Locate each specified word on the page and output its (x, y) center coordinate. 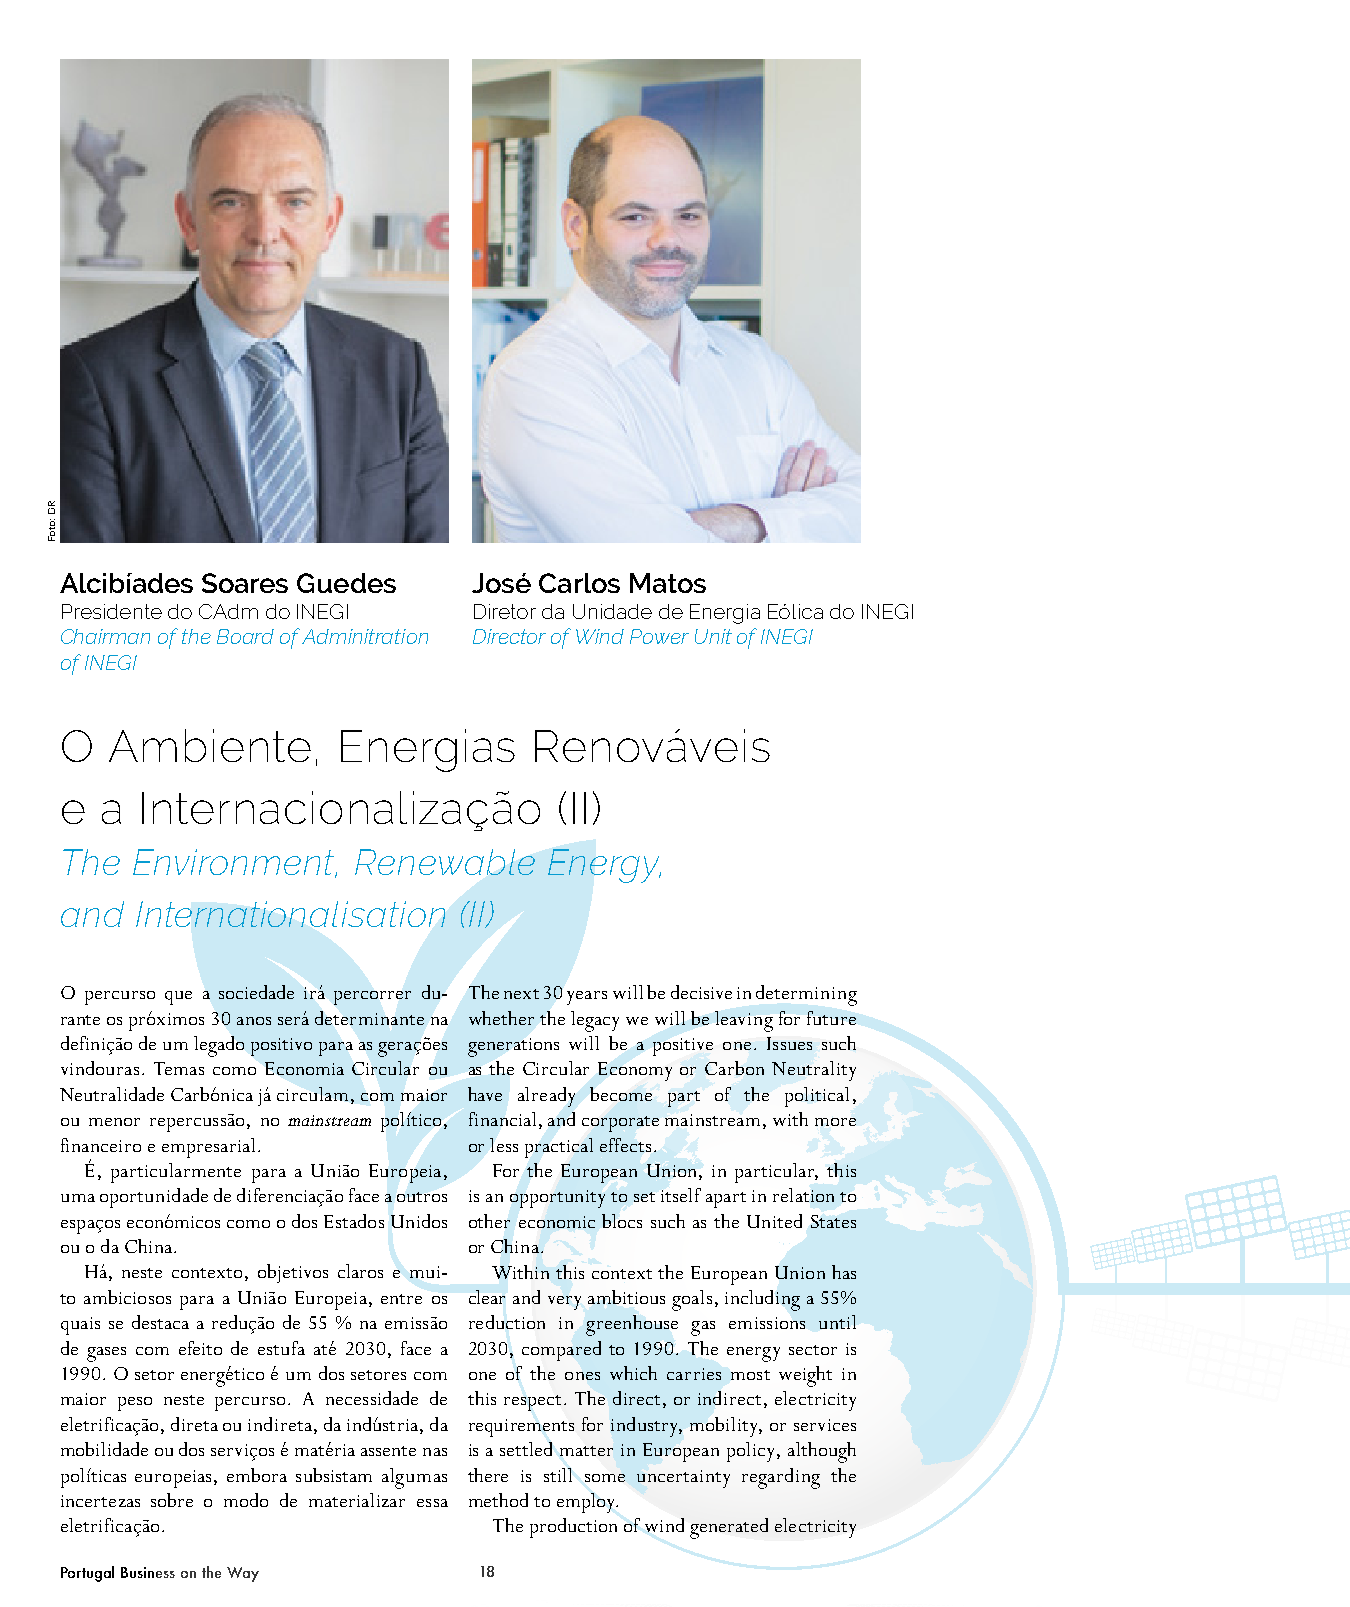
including (762, 1300)
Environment (235, 863)
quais (80, 1326)
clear (487, 1297)
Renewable (445, 862)
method (498, 1500)
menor (114, 1122)
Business (148, 1572)
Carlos (579, 583)
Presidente (112, 611)
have (485, 1094)
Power (659, 636)
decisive (701, 992)
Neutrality (814, 1071)
